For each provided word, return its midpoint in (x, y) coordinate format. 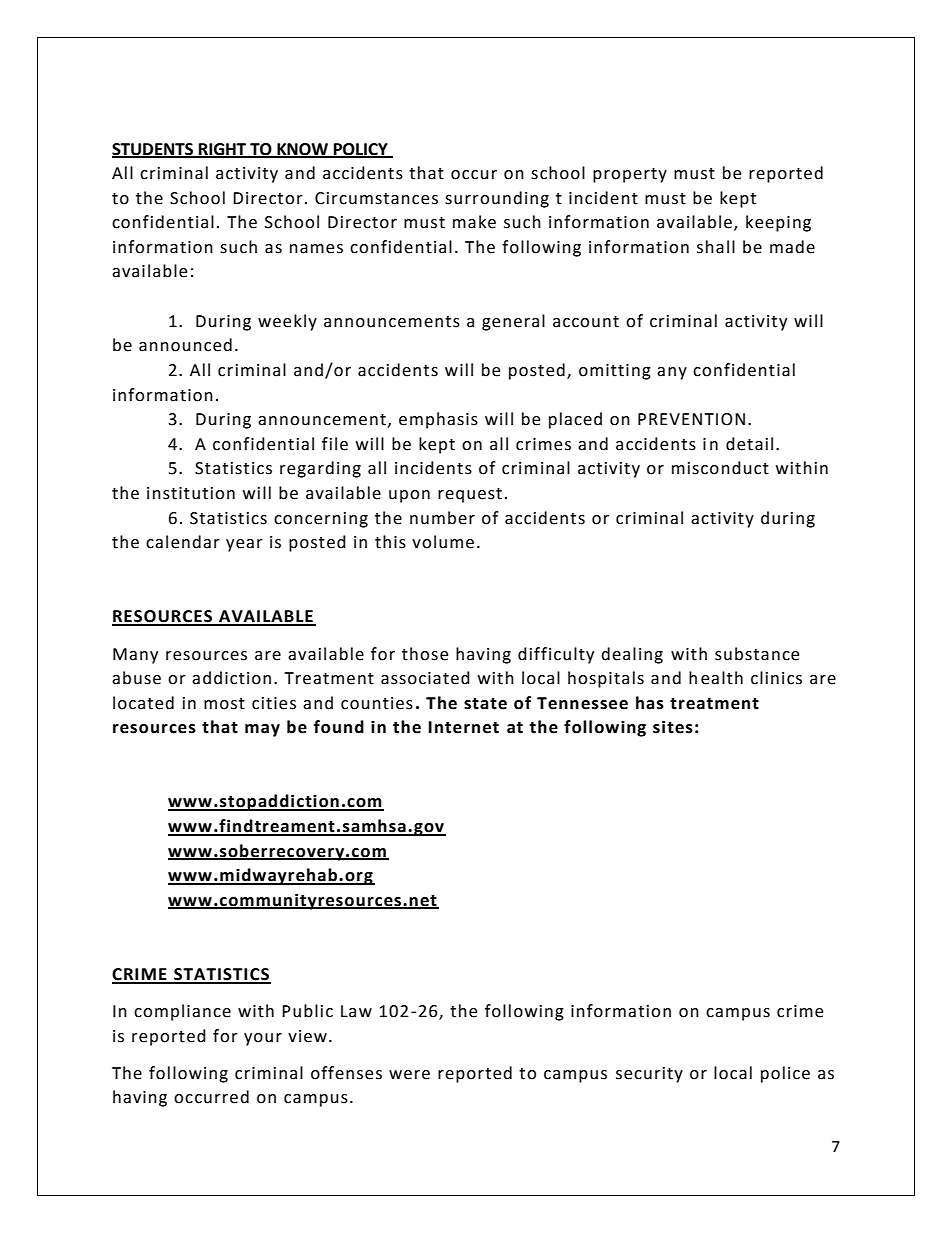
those (425, 654)
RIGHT (222, 150)
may (262, 730)
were (409, 1075)
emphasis (438, 420)
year (244, 545)
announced (185, 345)
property (630, 175)
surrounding (497, 199)
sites (673, 727)
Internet (464, 727)
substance (757, 654)
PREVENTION (691, 419)
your (263, 1039)
